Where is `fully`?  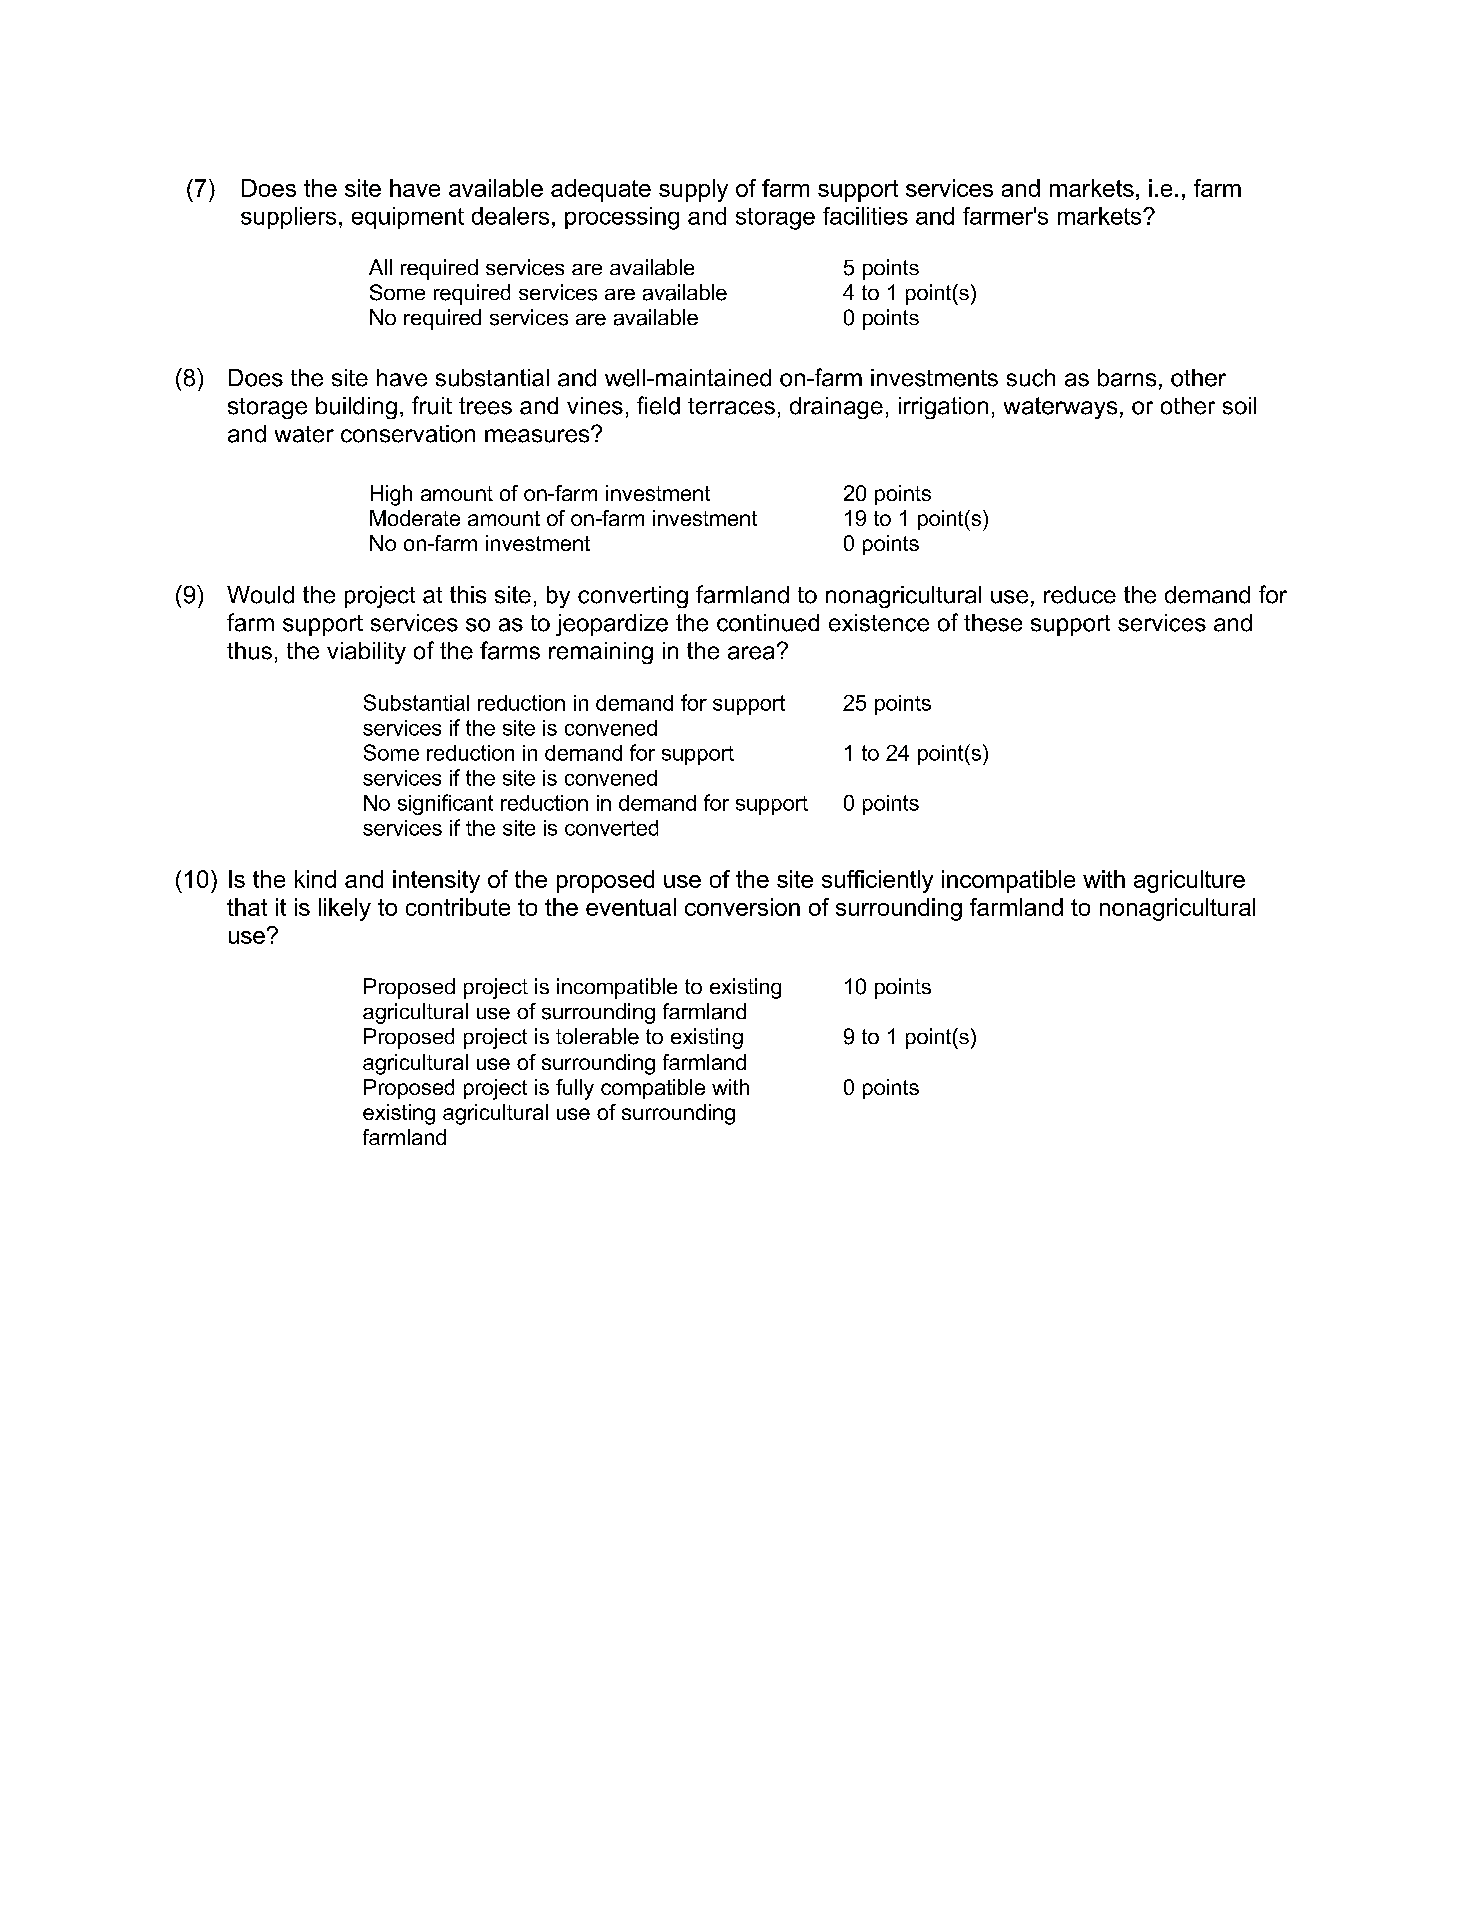
fully is located at coordinates (575, 1089).
